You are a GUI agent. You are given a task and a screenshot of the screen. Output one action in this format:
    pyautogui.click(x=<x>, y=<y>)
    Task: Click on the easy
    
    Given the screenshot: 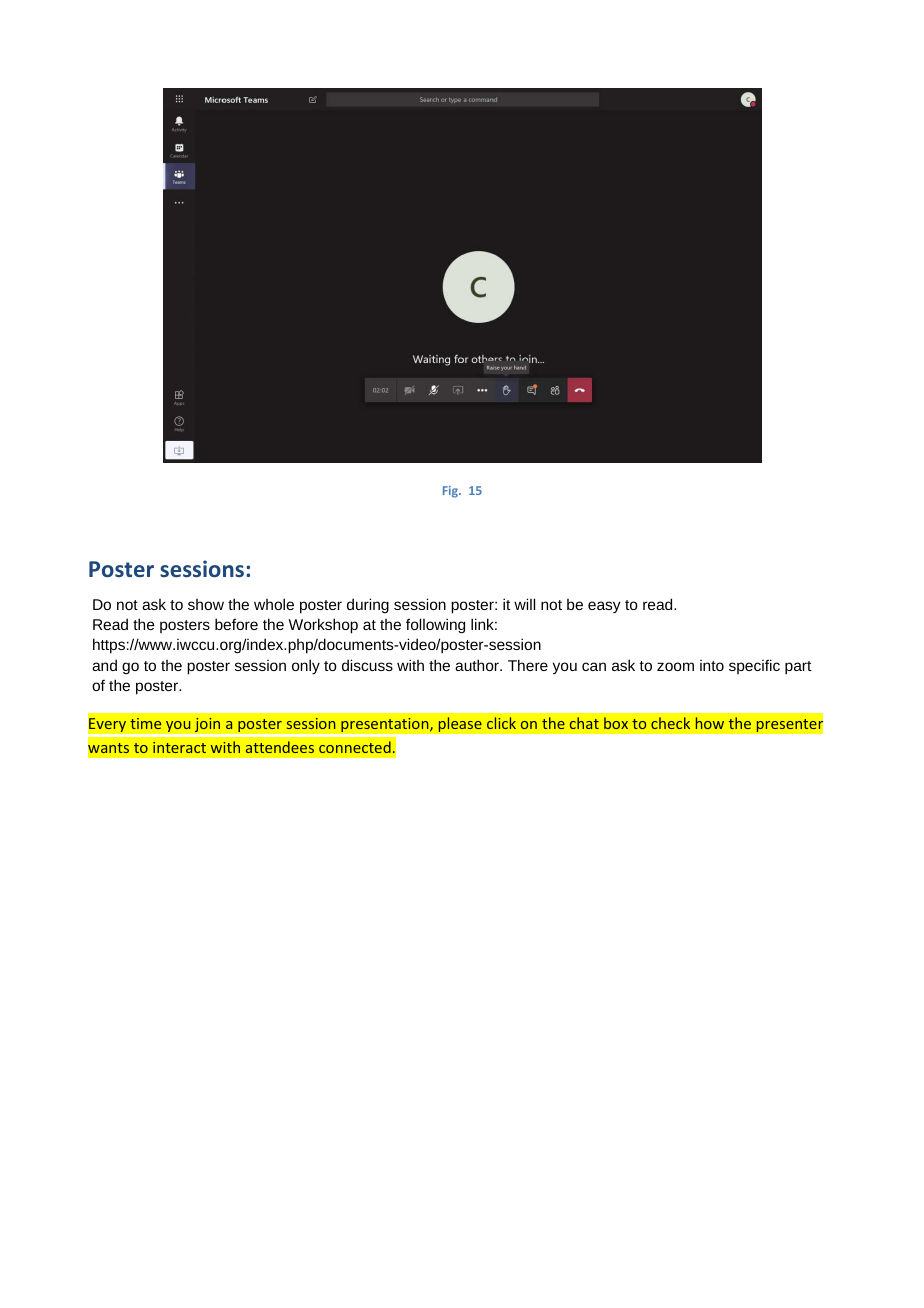 What is the action you would take?
    pyautogui.click(x=604, y=607)
